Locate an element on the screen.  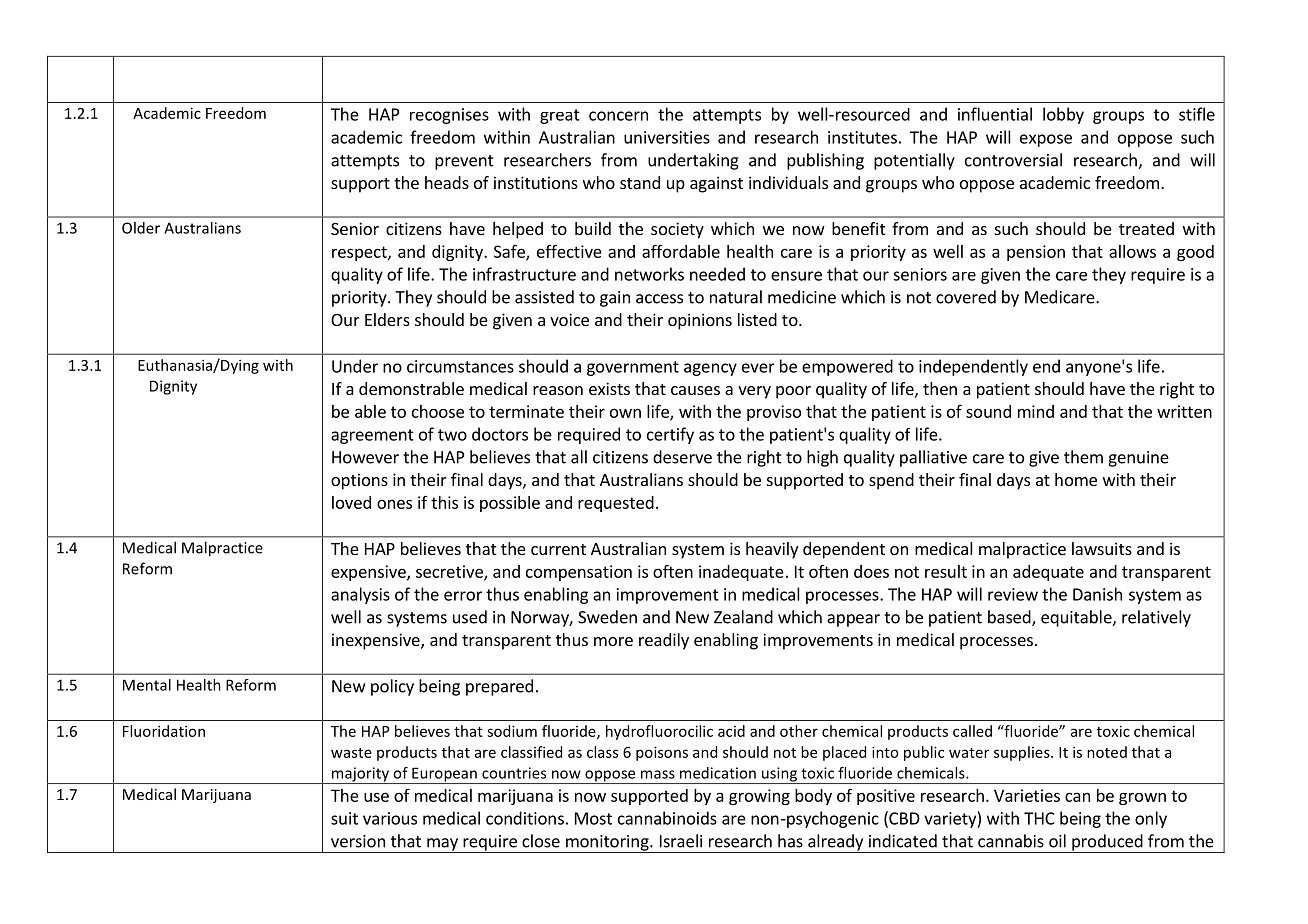
covered is located at coordinates (966, 297).
